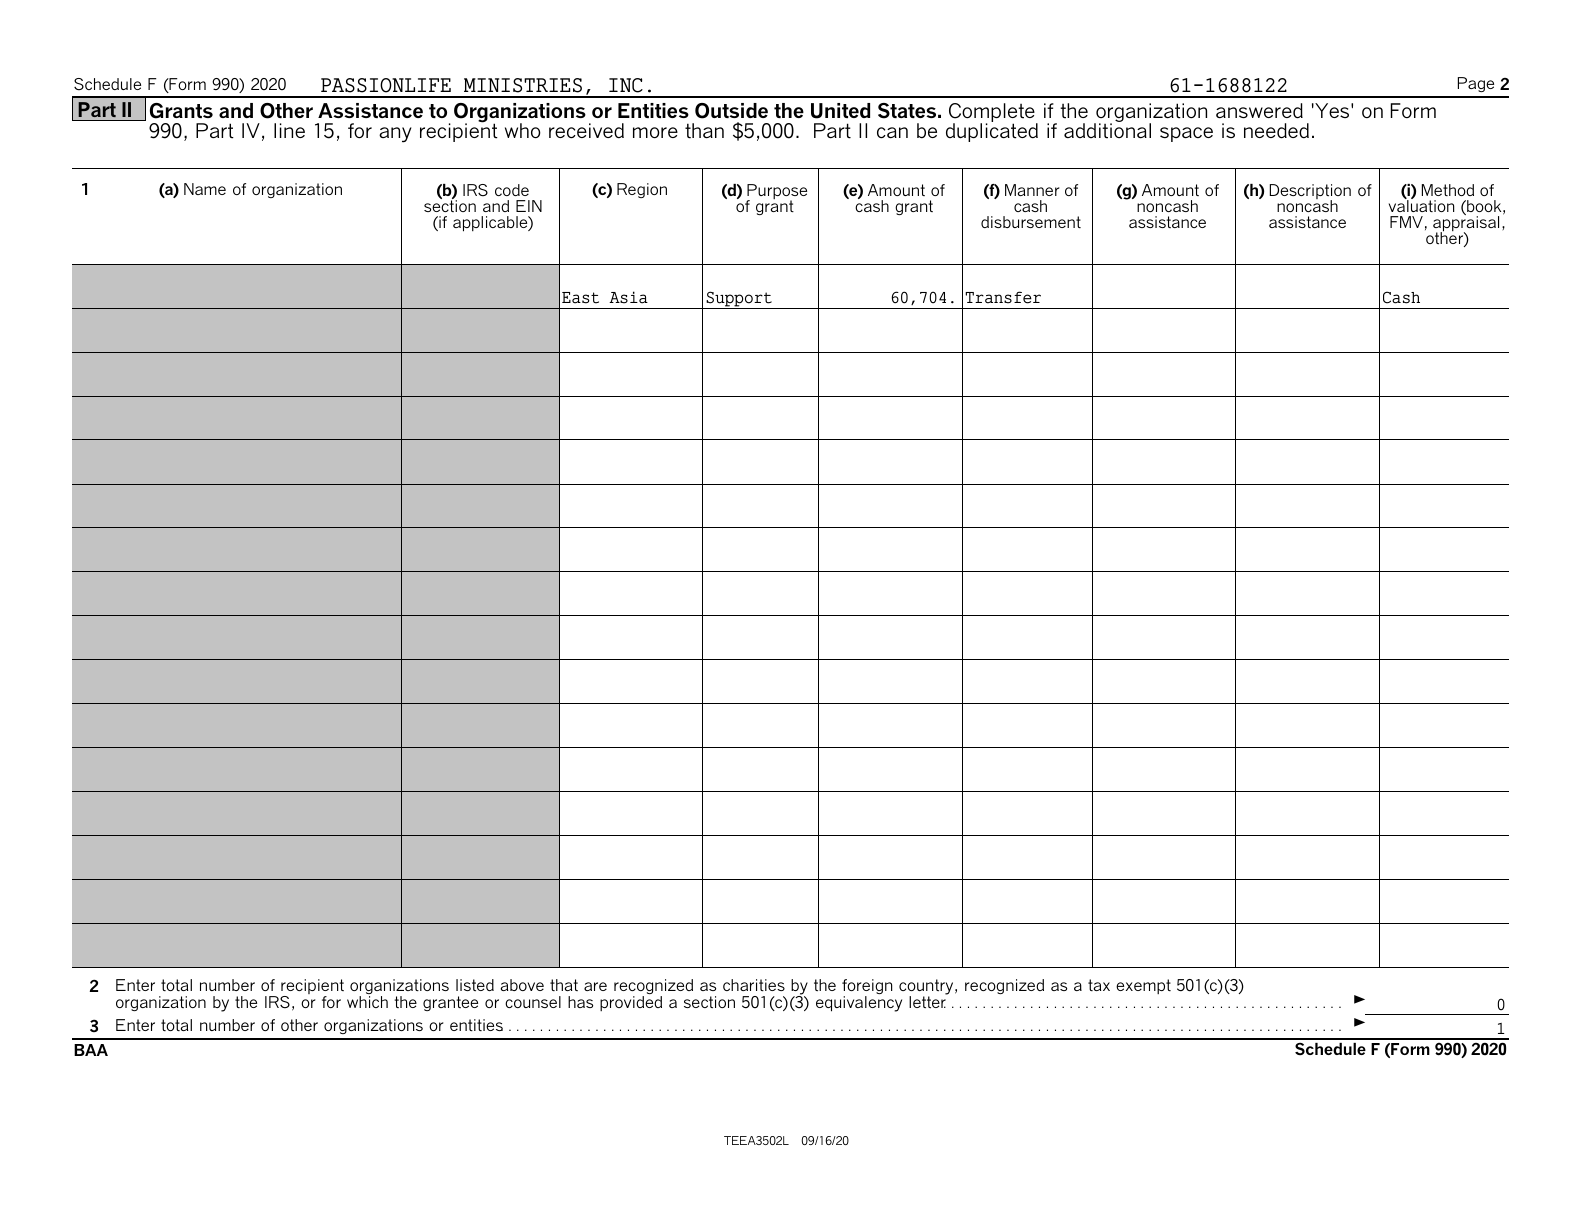 This screenshot has height=1222, width=1581. I want to click on line, so click(289, 130).
